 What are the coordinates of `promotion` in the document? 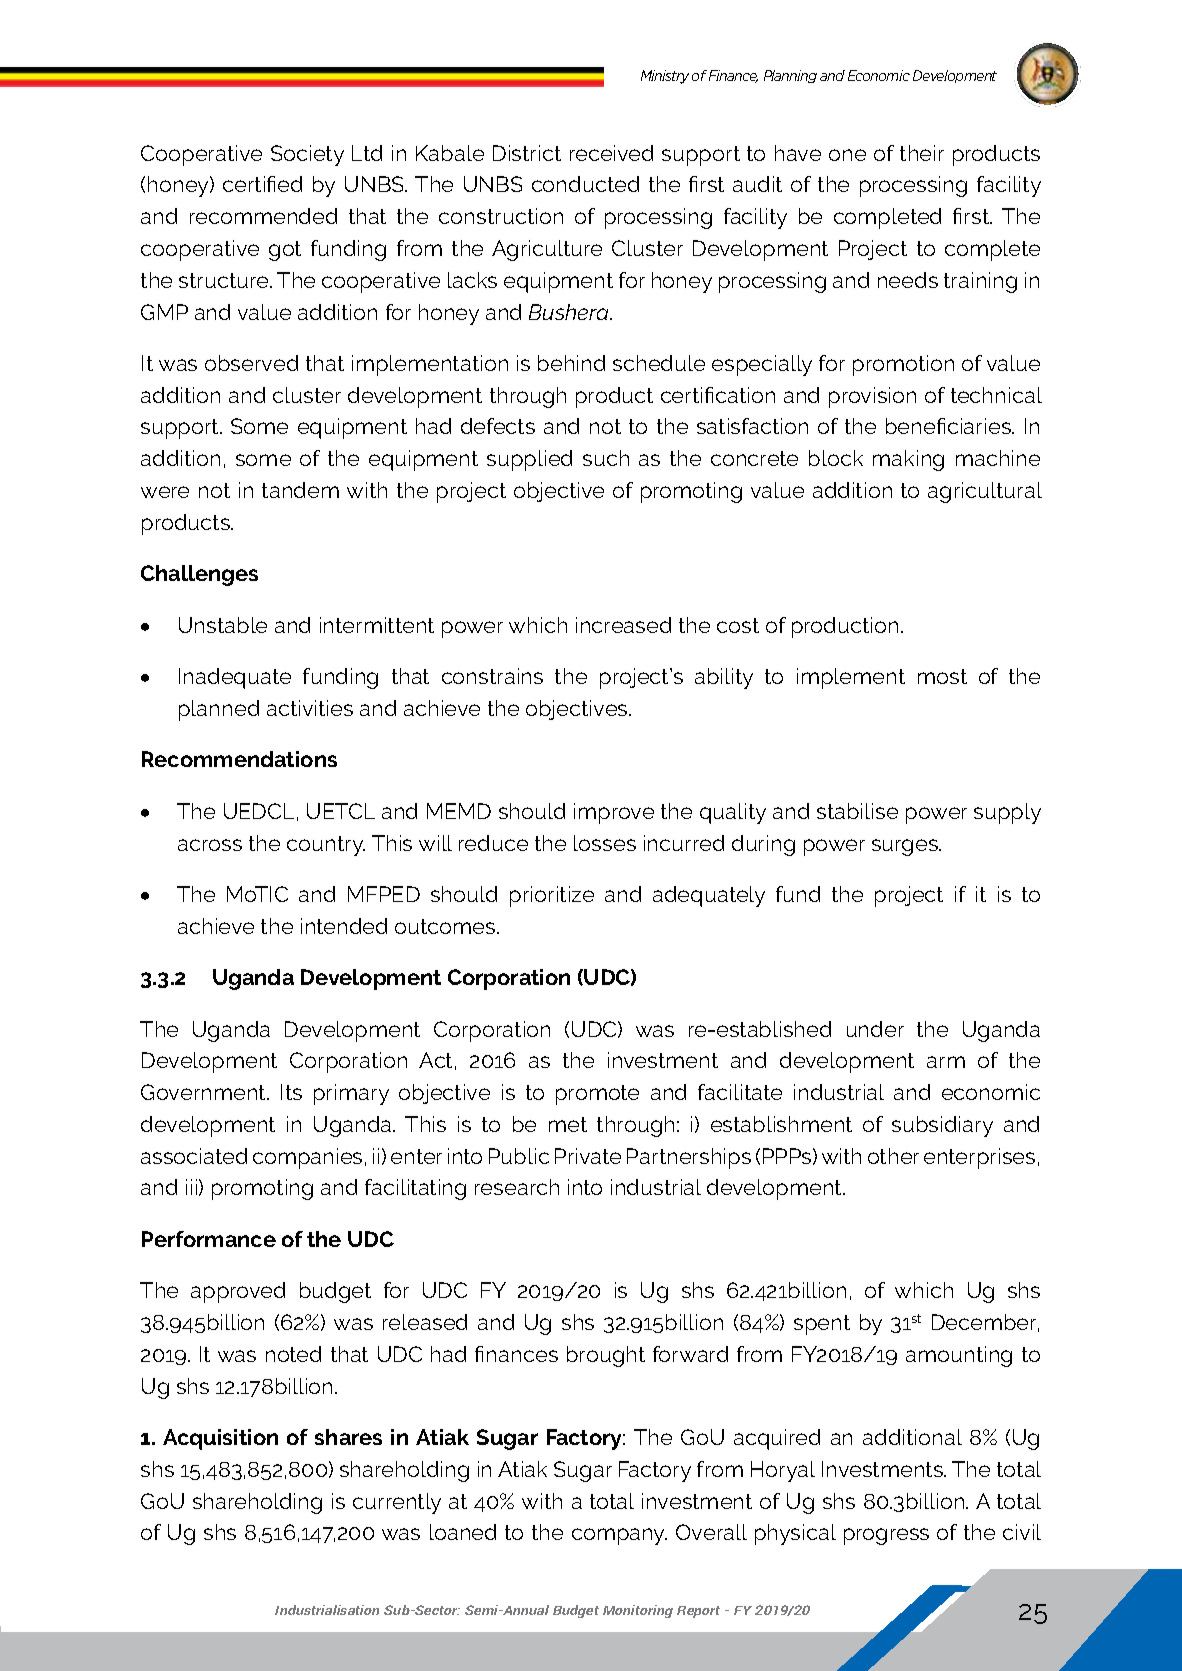 It's located at (903, 365).
